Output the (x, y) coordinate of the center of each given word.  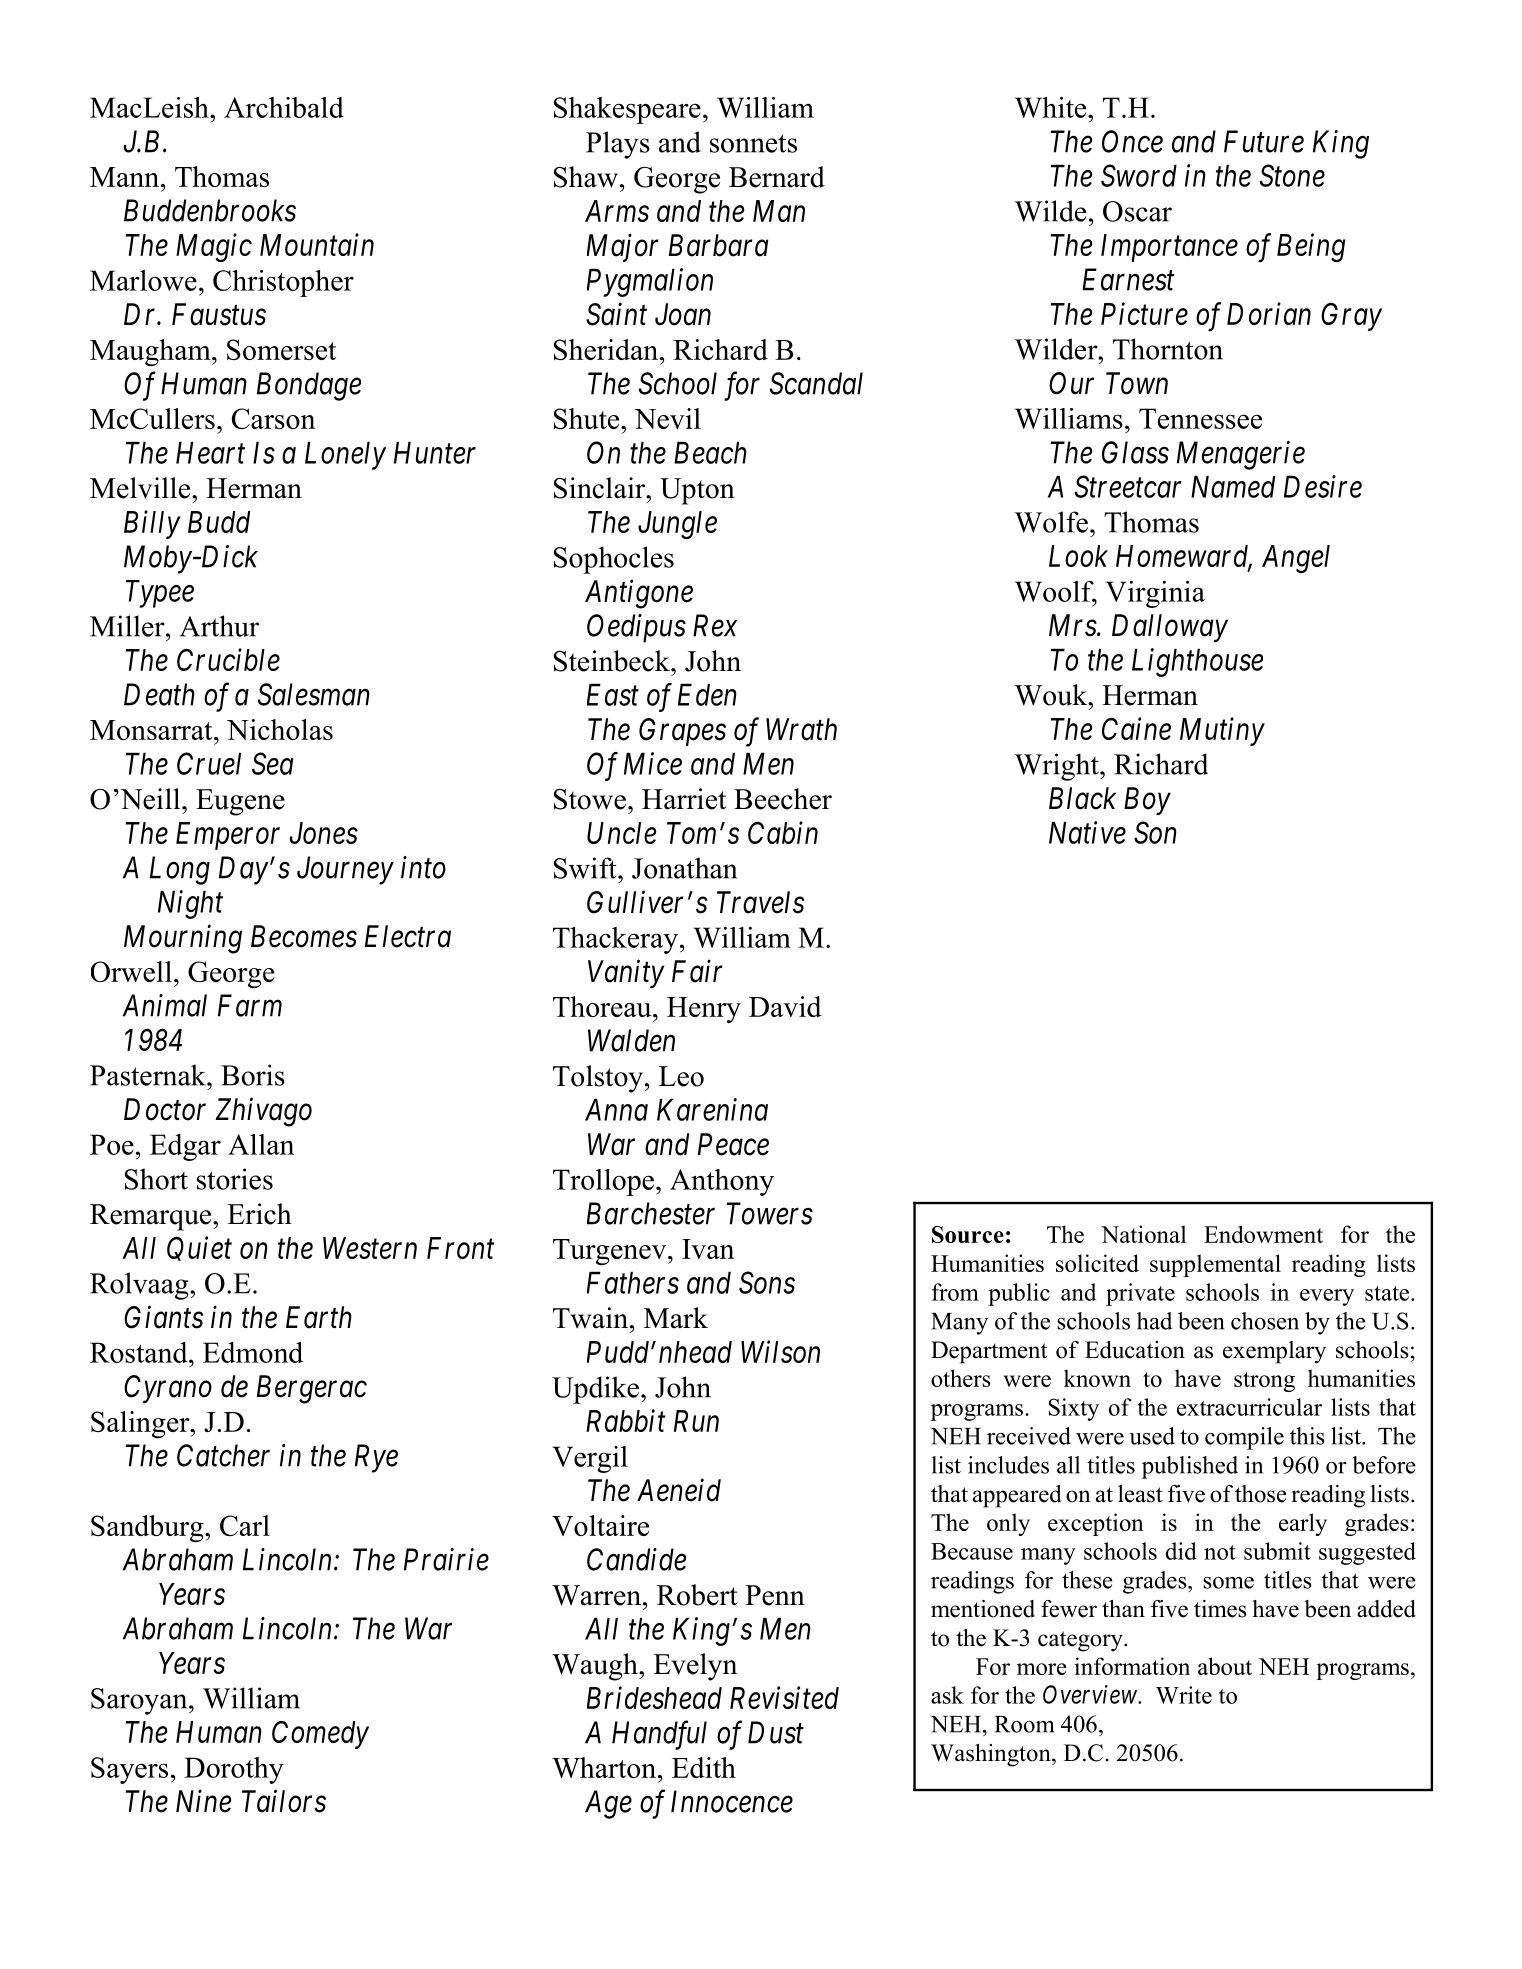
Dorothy (234, 1770)
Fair (697, 971)
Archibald (284, 107)
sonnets (753, 143)
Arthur (219, 626)
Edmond (253, 1352)
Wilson (780, 1351)
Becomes (304, 936)
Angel (1296, 559)
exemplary (1274, 1352)
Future (1264, 141)
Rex (715, 625)
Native (1087, 832)
